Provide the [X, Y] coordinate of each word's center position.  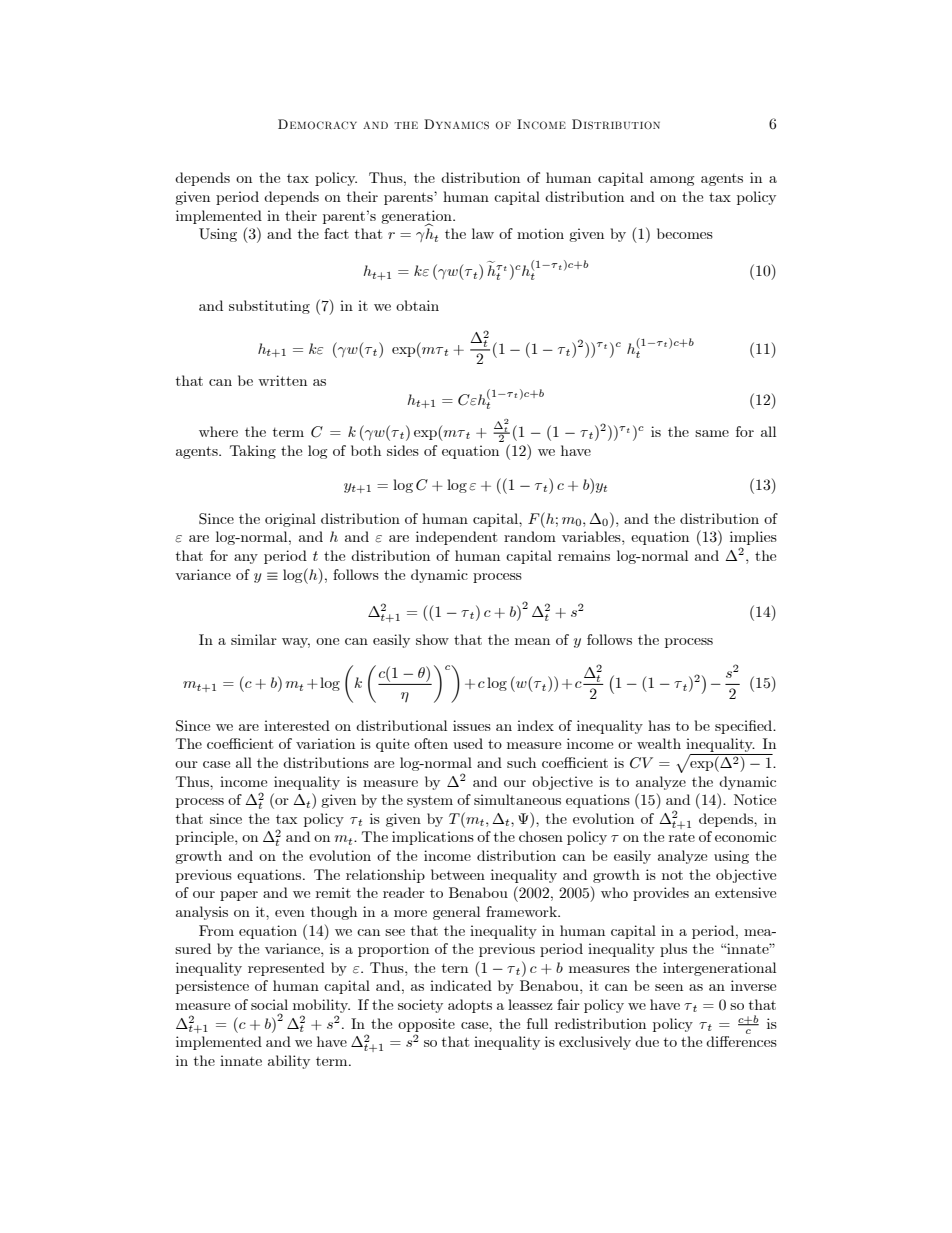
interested [297, 725]
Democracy [317, 124]
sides [403, 450]
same [712, 433]
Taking [253, 452]
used [468, 743]
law [483, 233]
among [672, 181]
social [269, 1004]
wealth [659, 743]
